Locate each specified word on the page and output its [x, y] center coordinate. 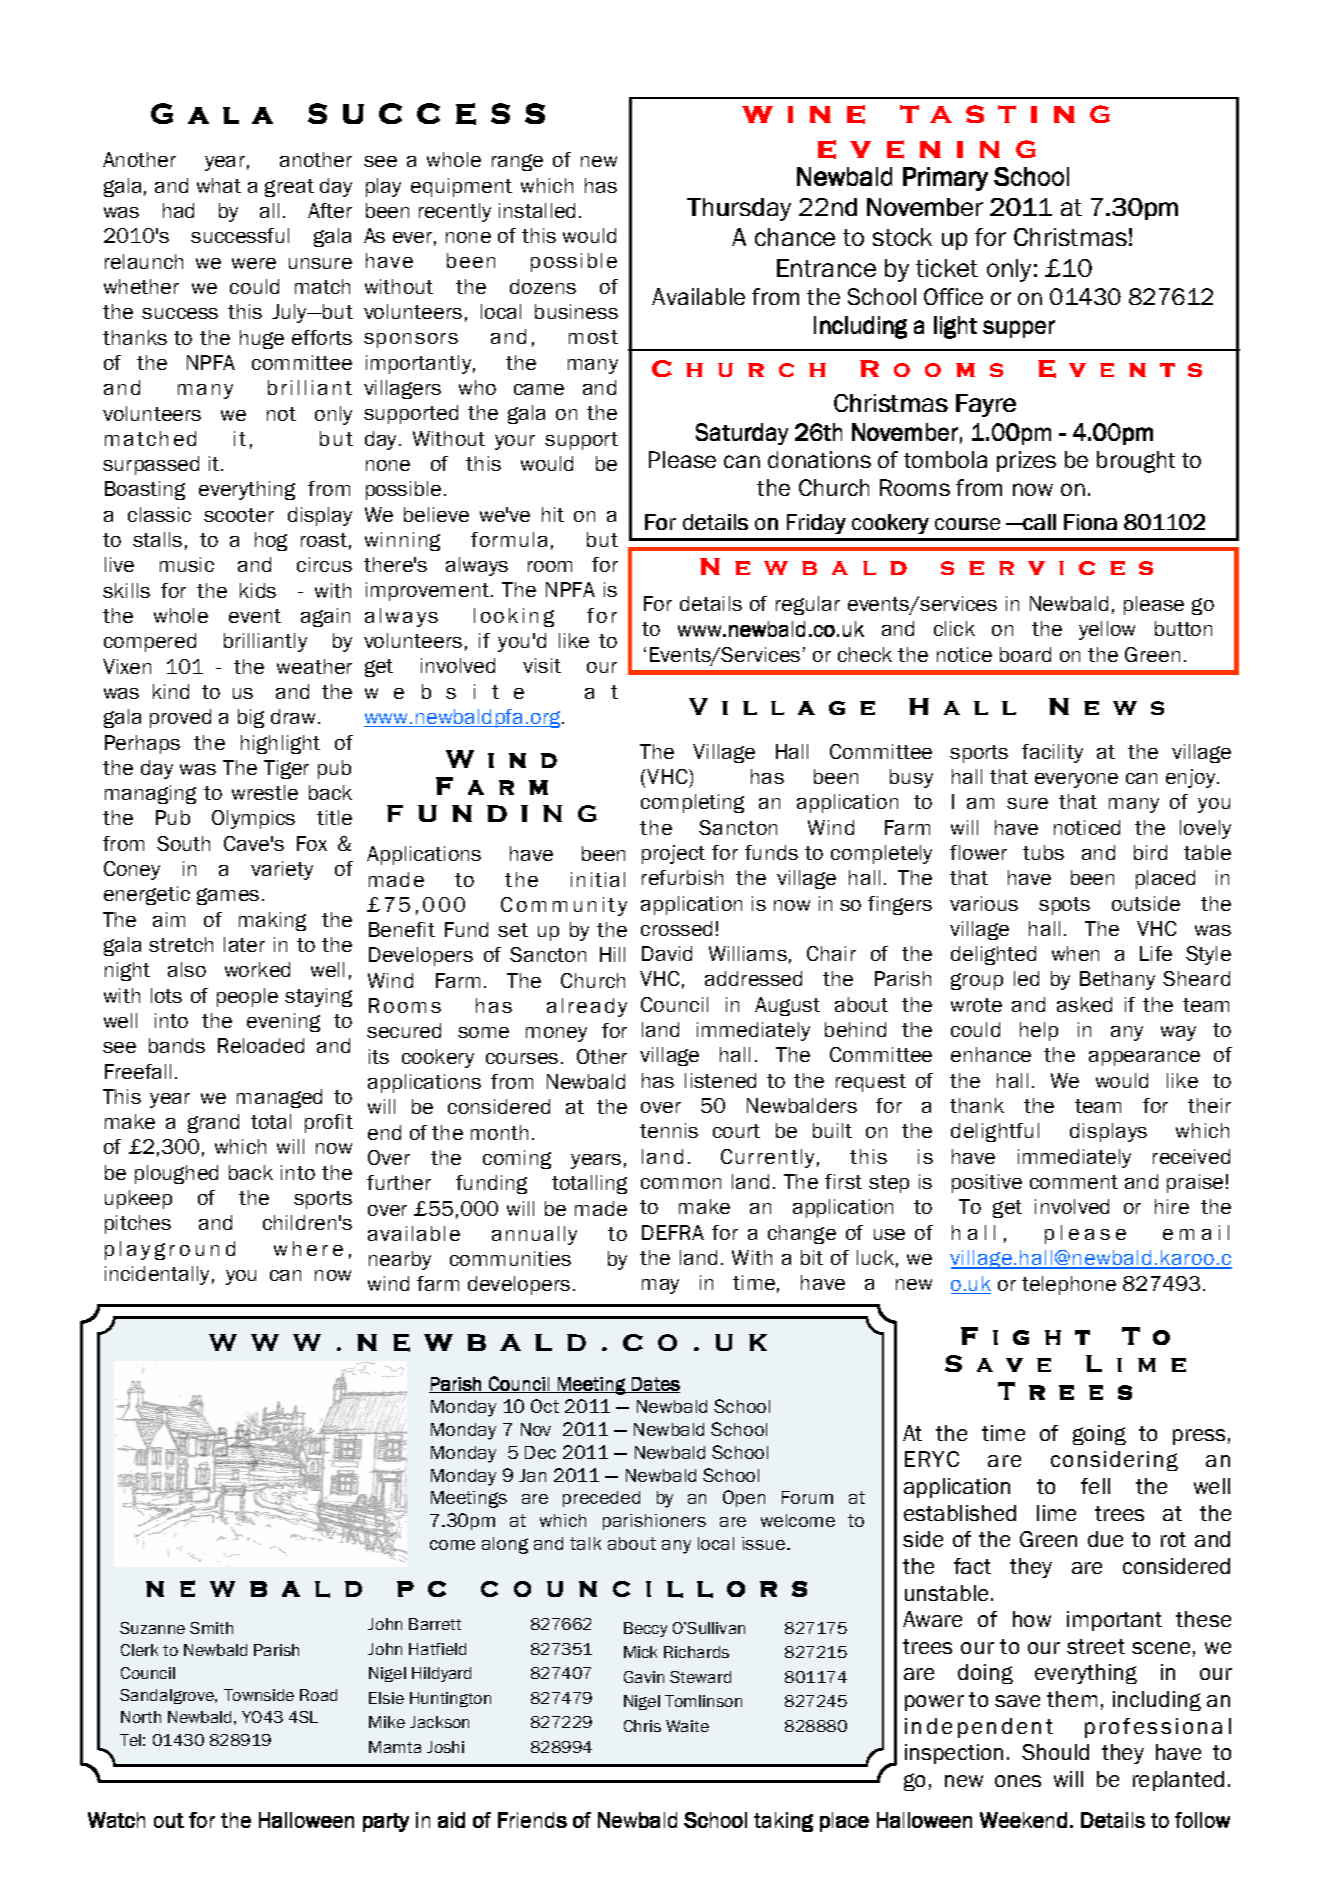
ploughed [176, 1174]
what [219, 185]
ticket [947, 268]
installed [537, 210]
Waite [687, 1726]
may [660, 1286]
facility [1052, 753]
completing [692, 803]
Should [1055, 1752]
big [251, 718]
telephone [1069, 1285]
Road [318, 1695]
